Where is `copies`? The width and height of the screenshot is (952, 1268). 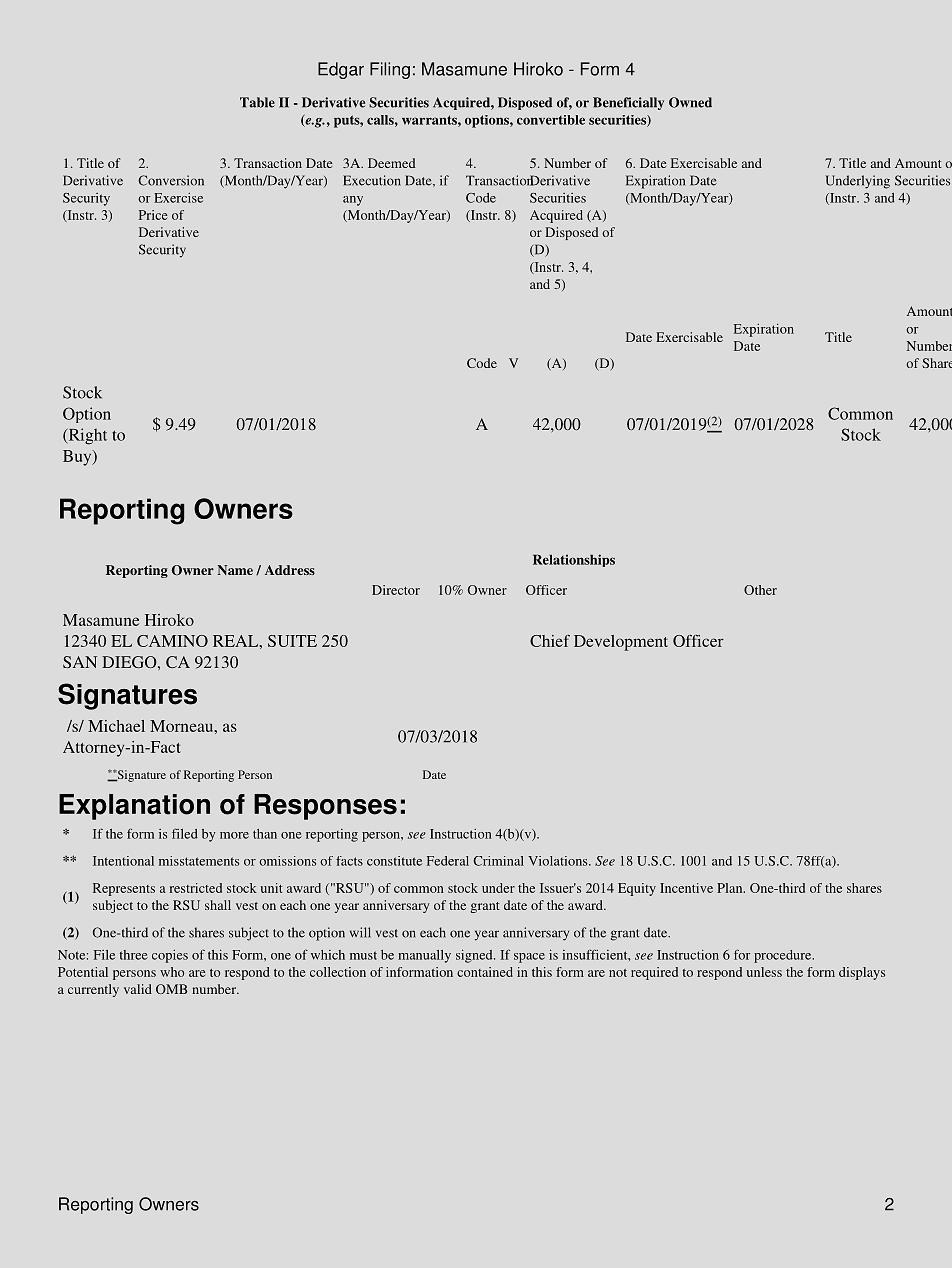
copies is located at coordinates (170, 956).
